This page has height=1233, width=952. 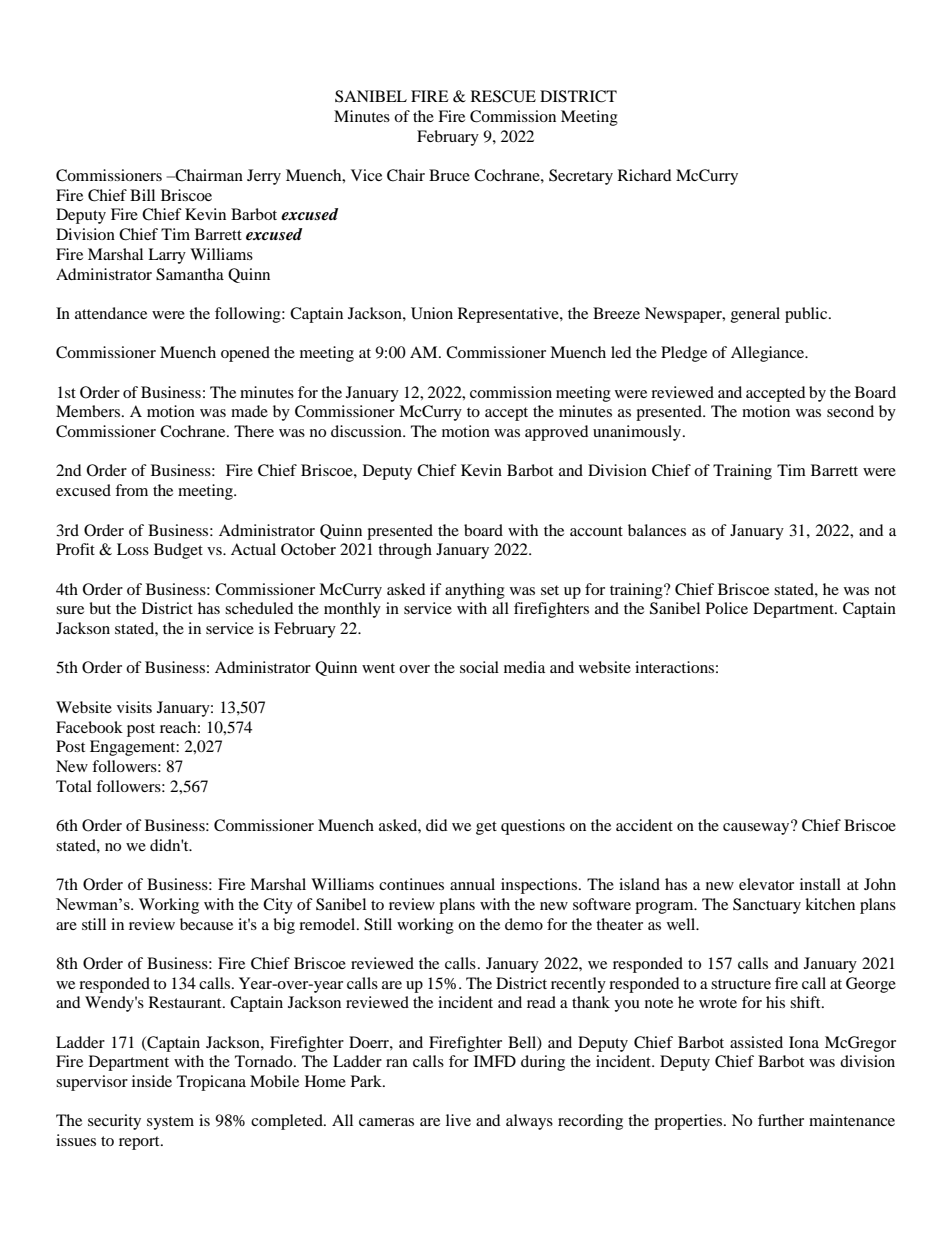 What do you see at coordinates (503, 96) in the page?
I see `RESCUE` at bounding box center [503, 96].
